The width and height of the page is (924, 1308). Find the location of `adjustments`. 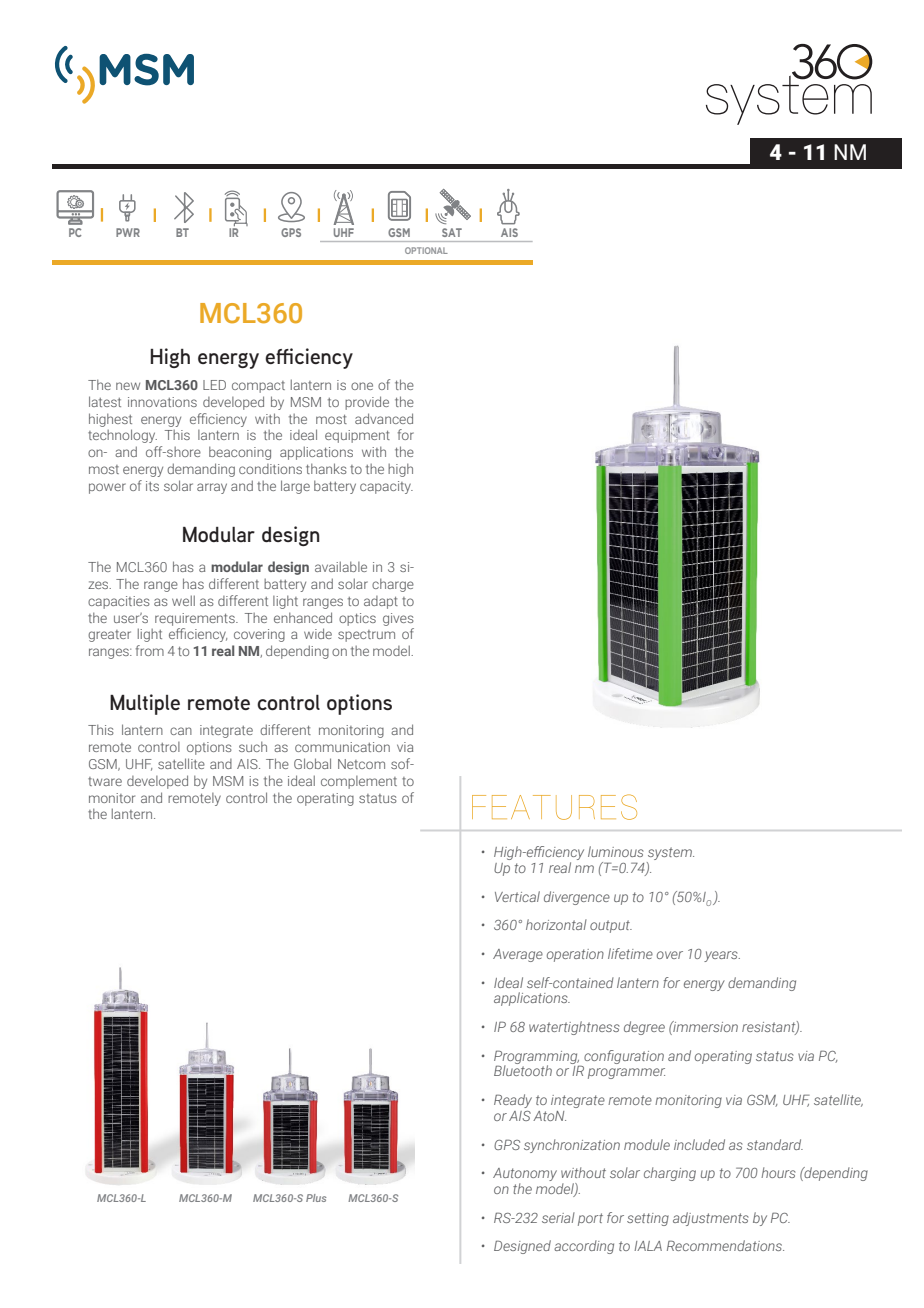

adjustments is located at coordinates (711, 1219).
